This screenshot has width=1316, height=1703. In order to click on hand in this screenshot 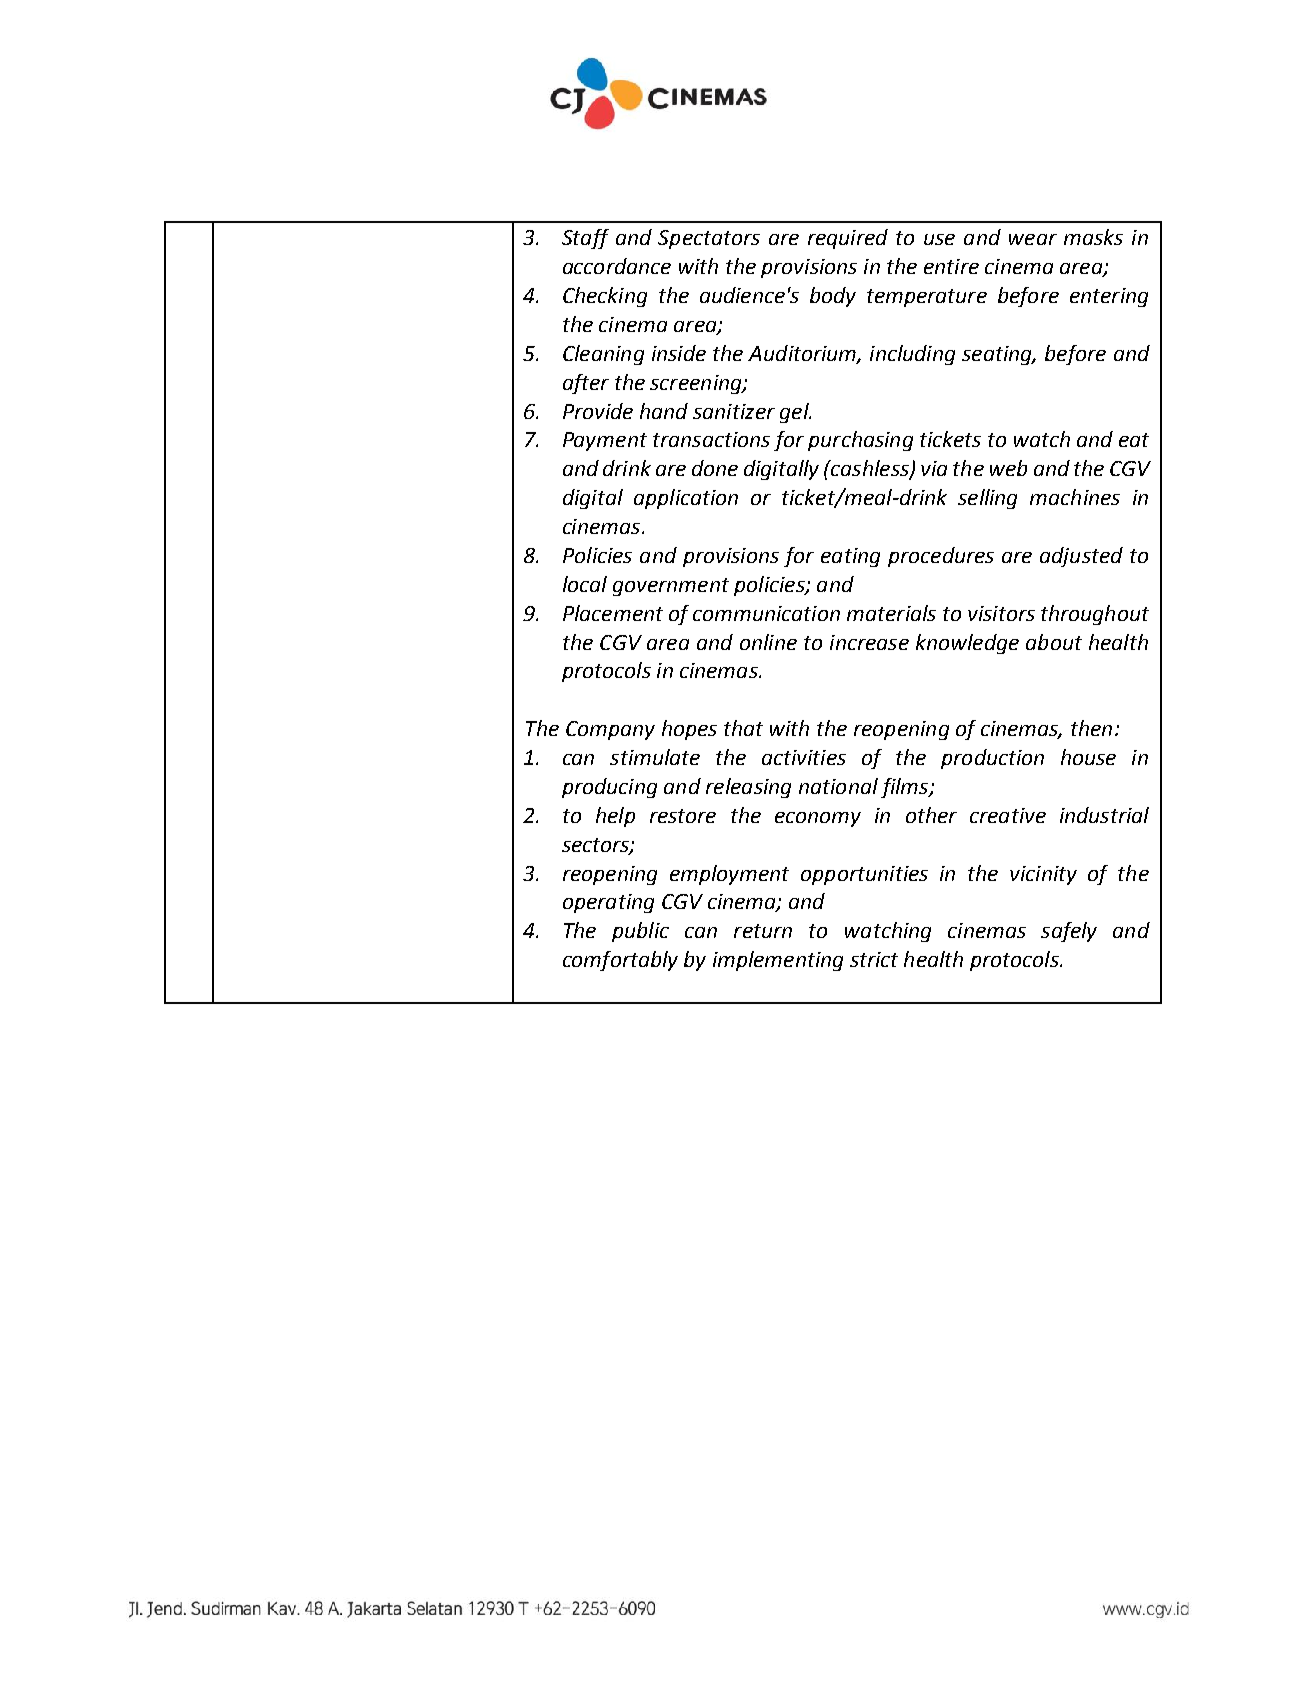, I will do `click(664, 411)`.
